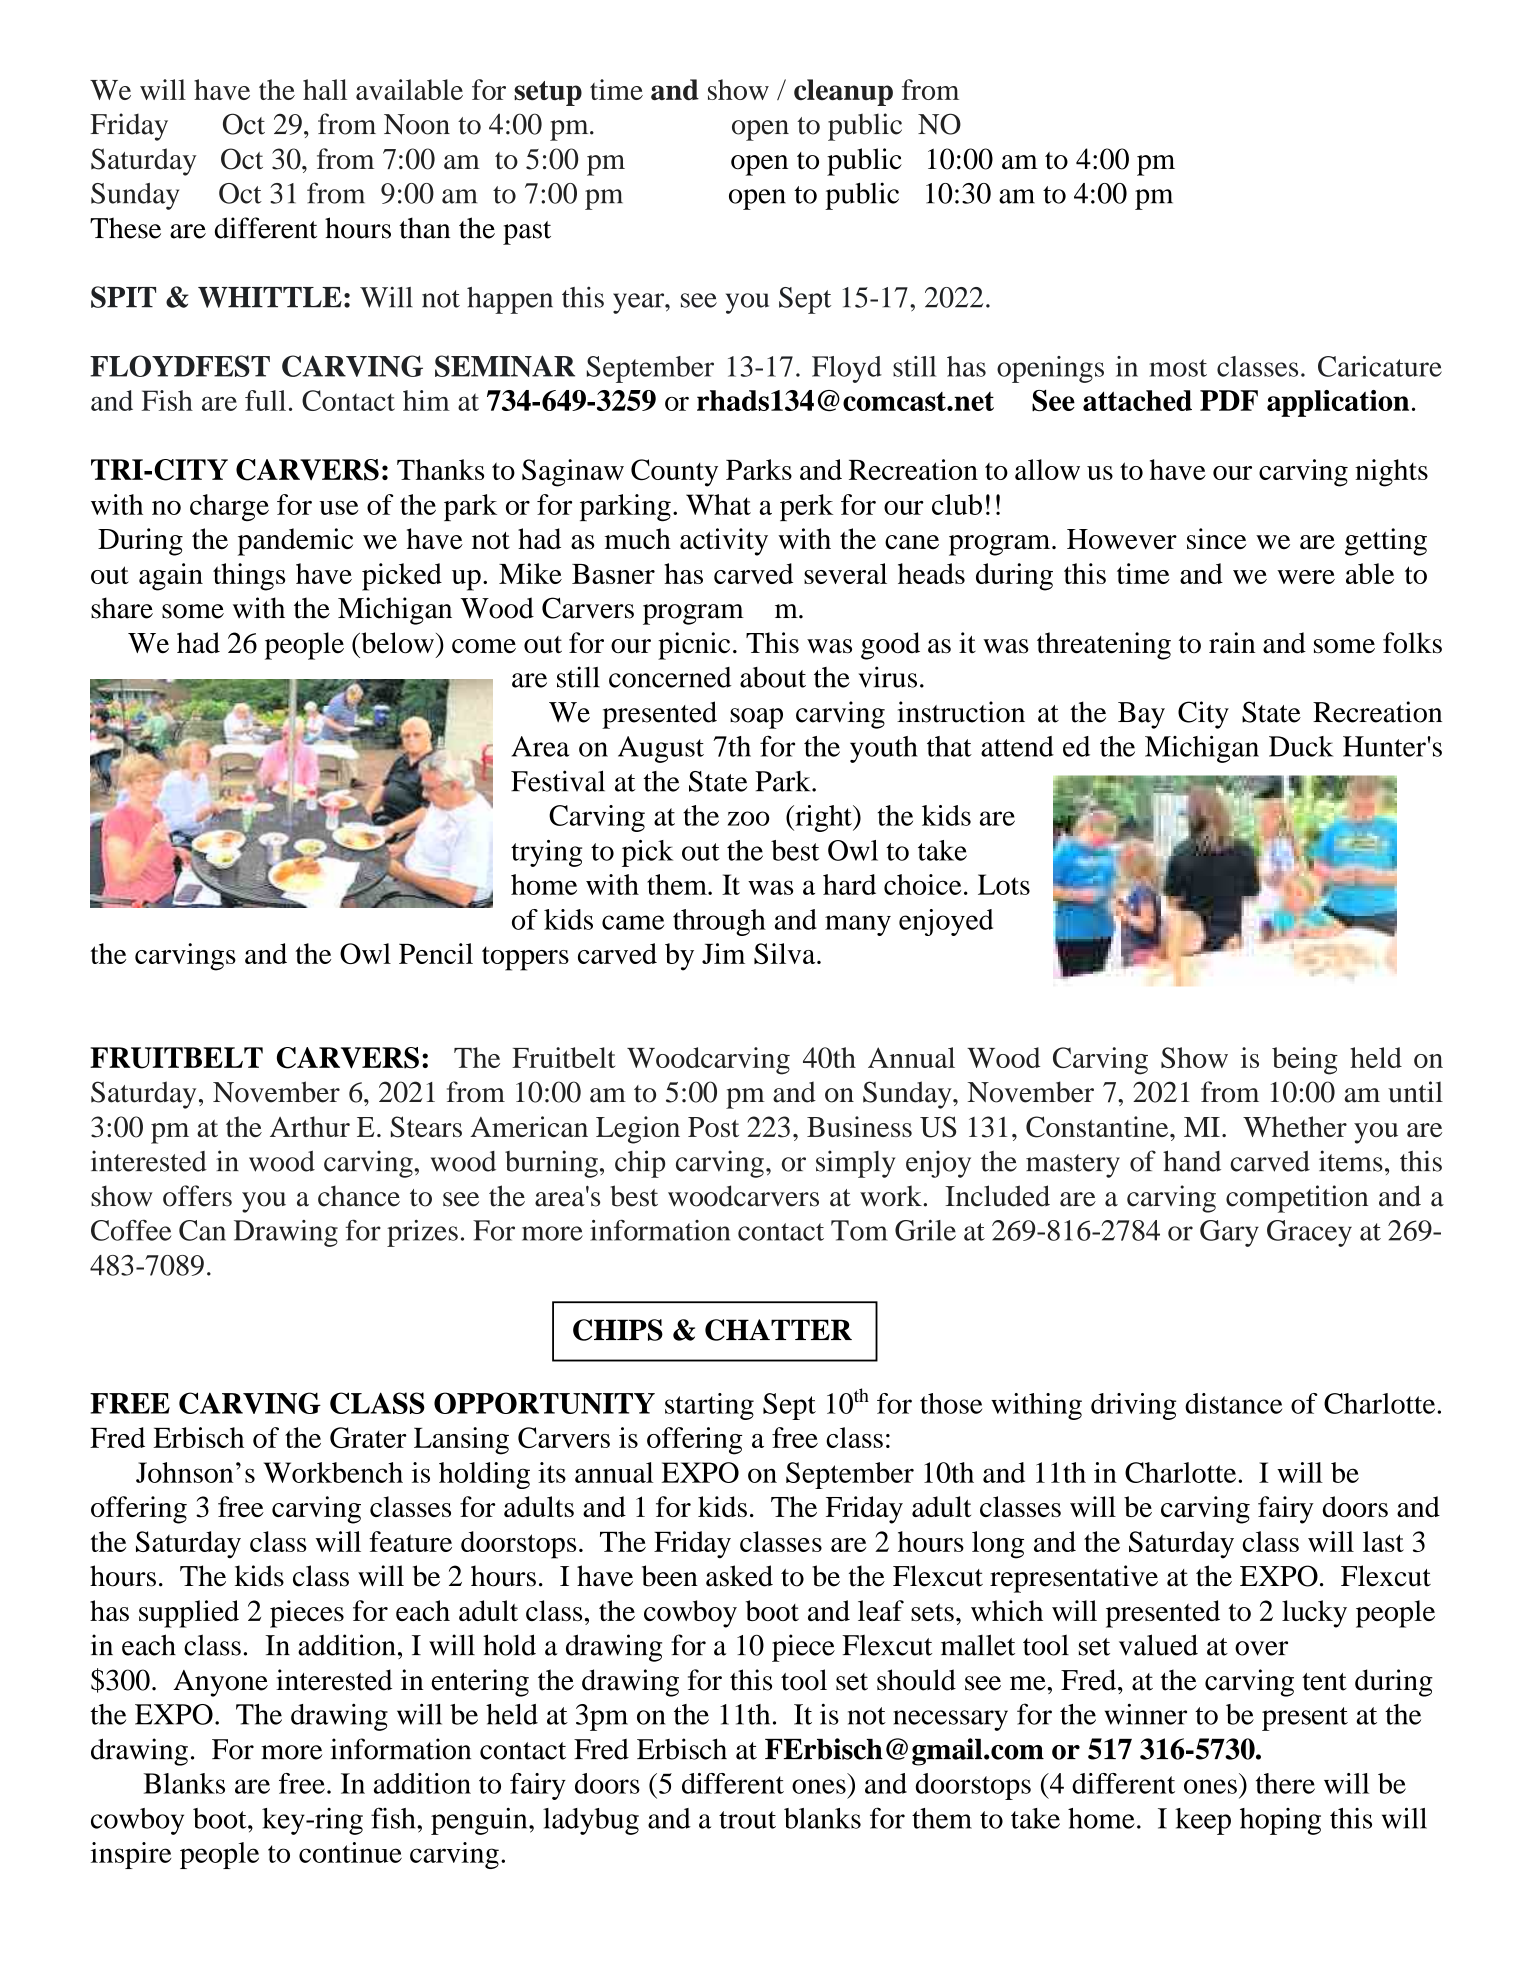  Describe the element at coordinates (1233, 1403) in the image. I see `distance` at that location.
